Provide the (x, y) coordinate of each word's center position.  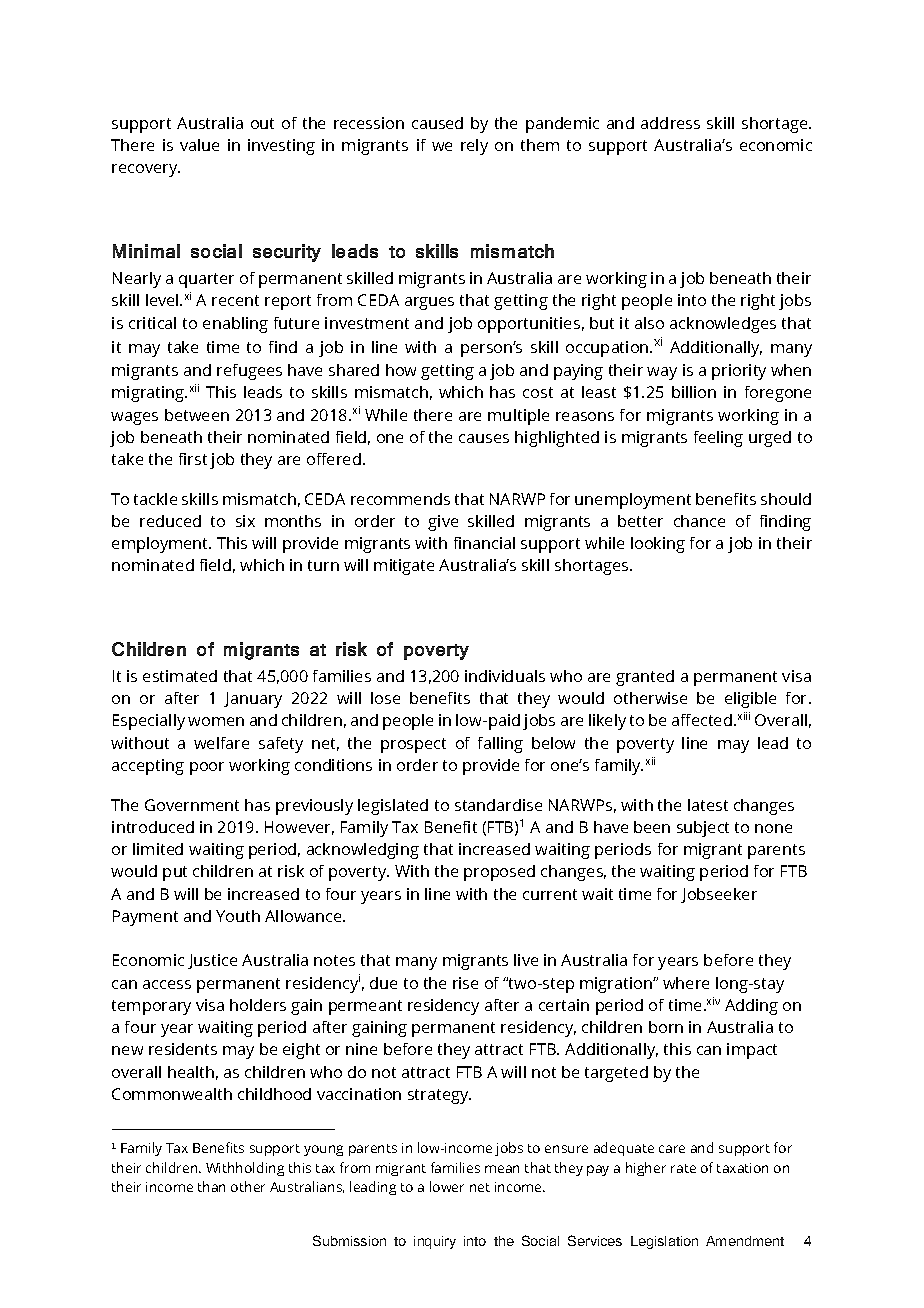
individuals (505, 676)
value (199, 145)
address (670, 123)
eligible (750, 700)
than (211, 1186)
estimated (180, 676)
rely (474, 147)
